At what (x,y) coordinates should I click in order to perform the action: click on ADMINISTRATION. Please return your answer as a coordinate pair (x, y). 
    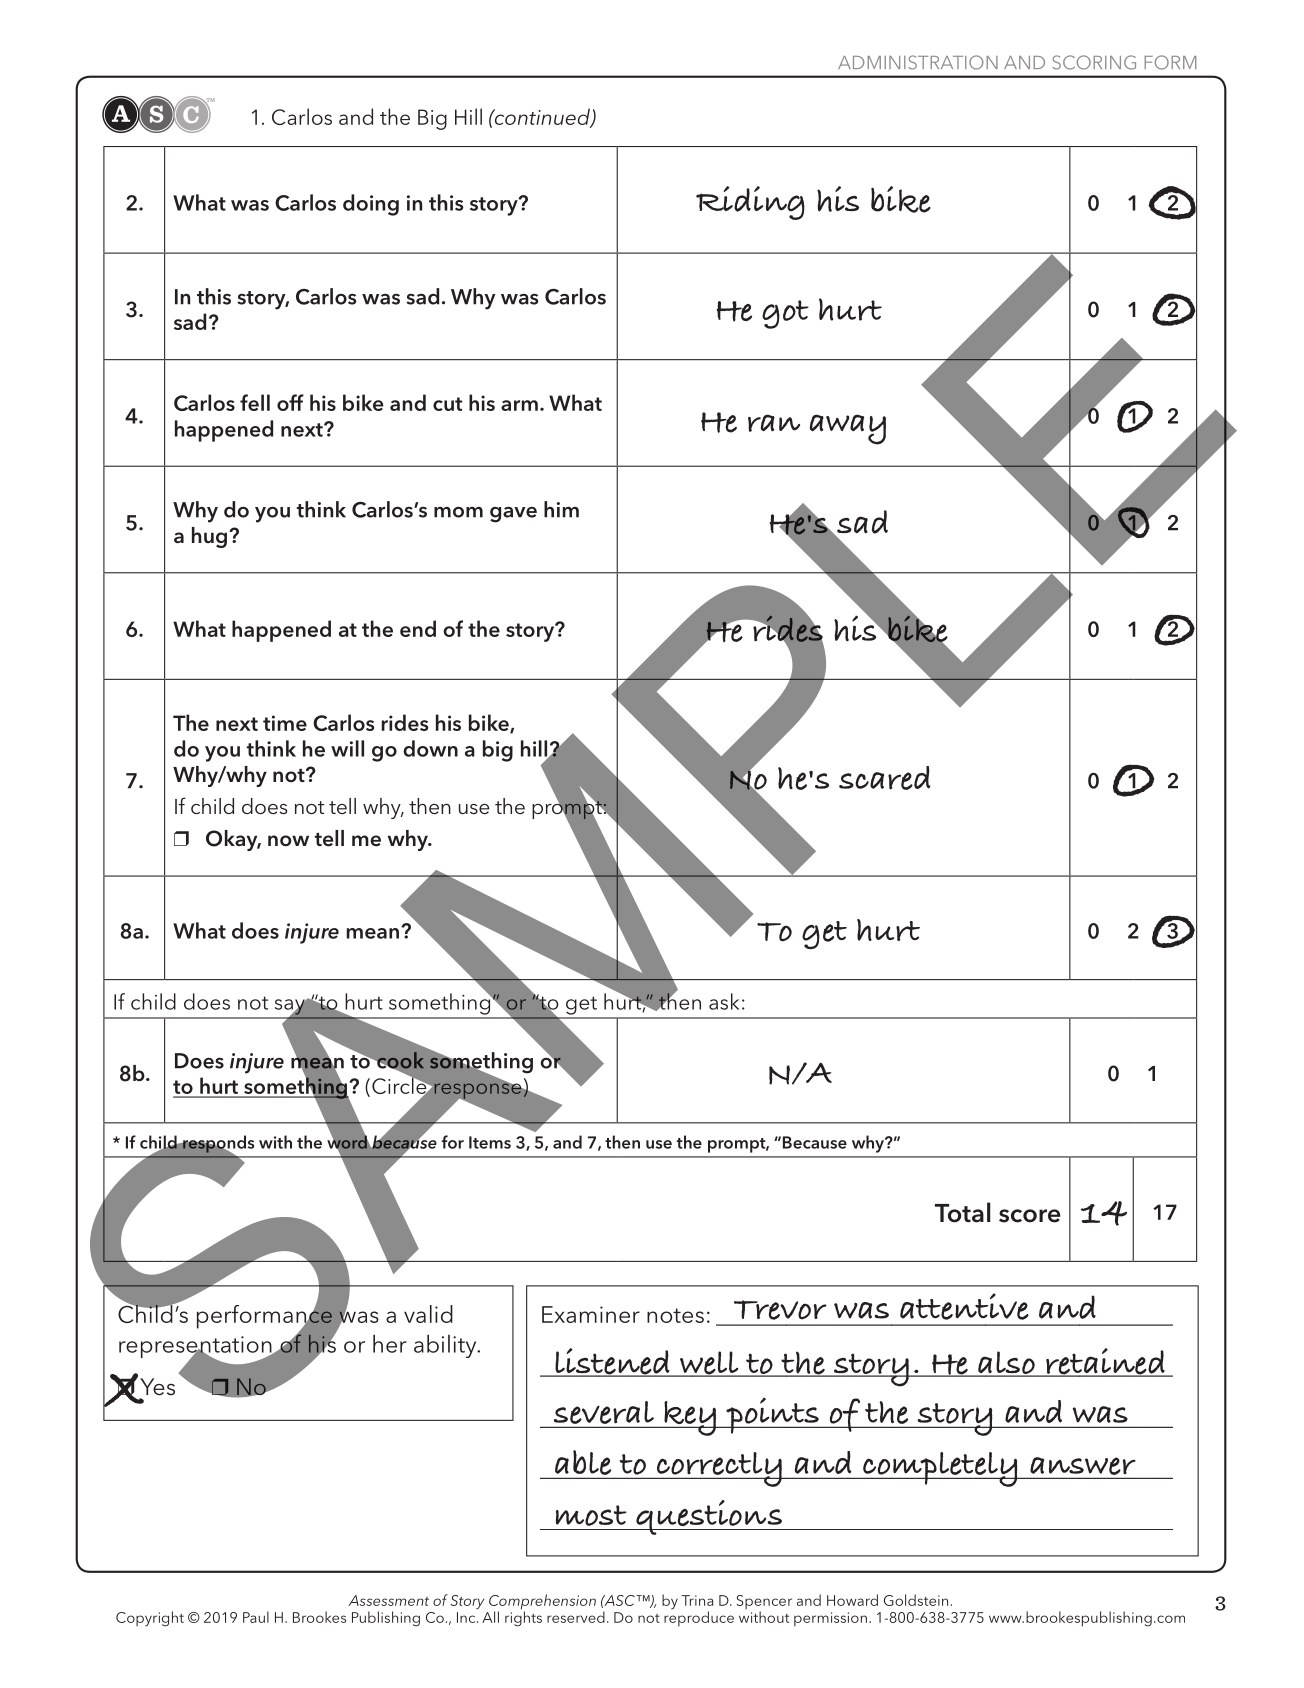
    Looking at the image, I should click on (918, 62).
